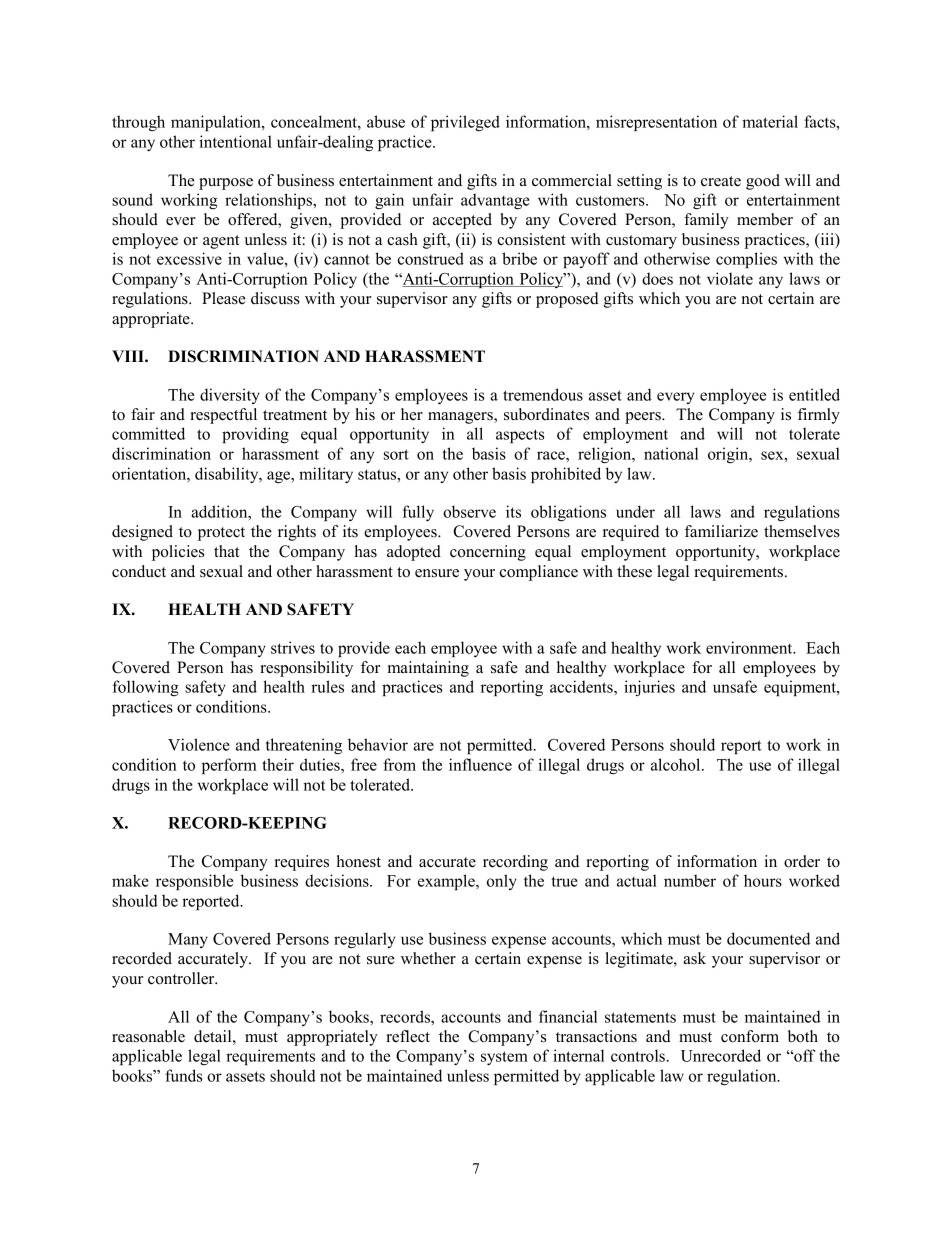 This screenshot has width=952, height=1233. What do you see at coordinates (235, 141) in the screenshot?
I see `intentional` at bounding box center [235, 141].
